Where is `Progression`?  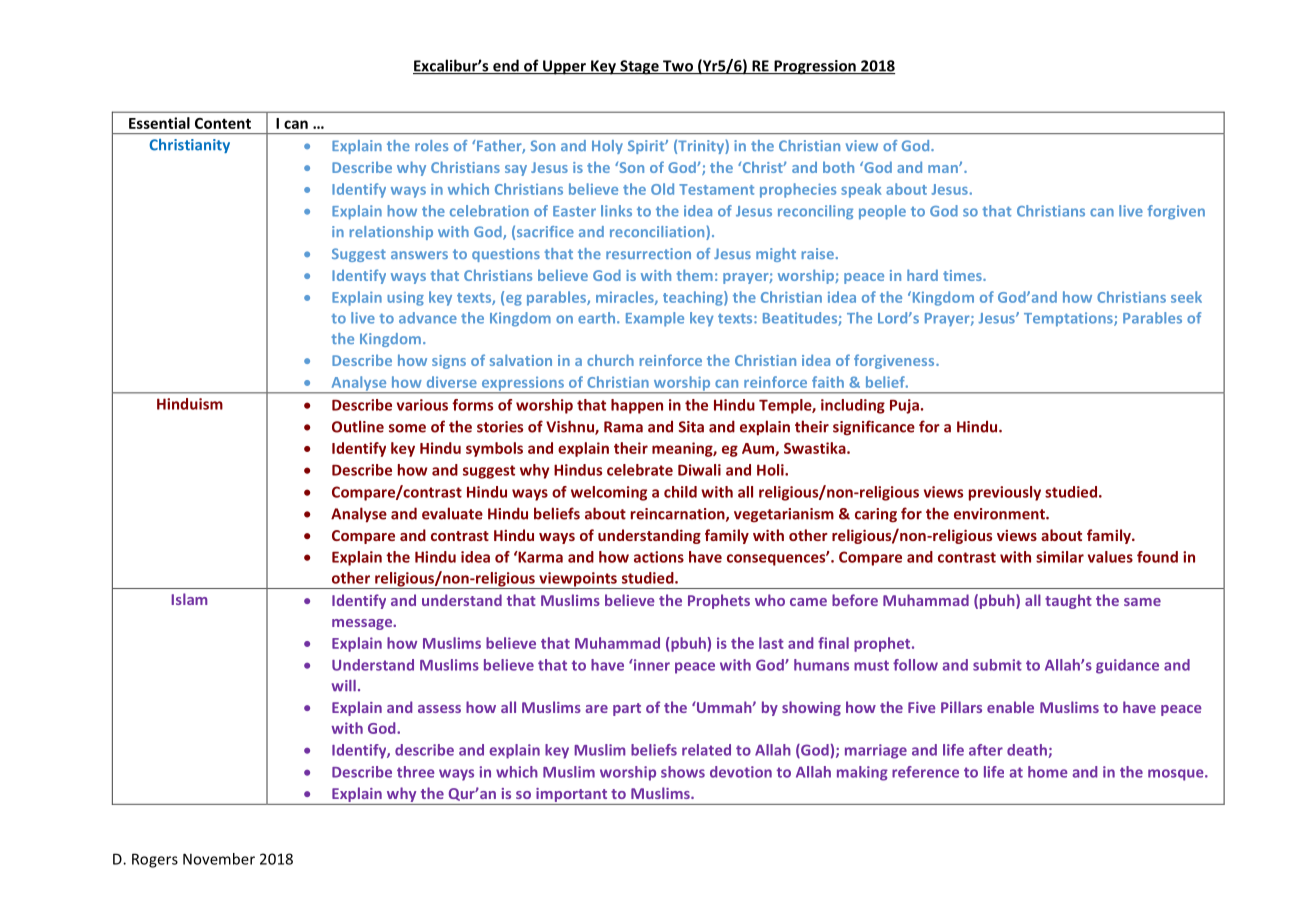
Progression is located at coordinates (815, 67).
